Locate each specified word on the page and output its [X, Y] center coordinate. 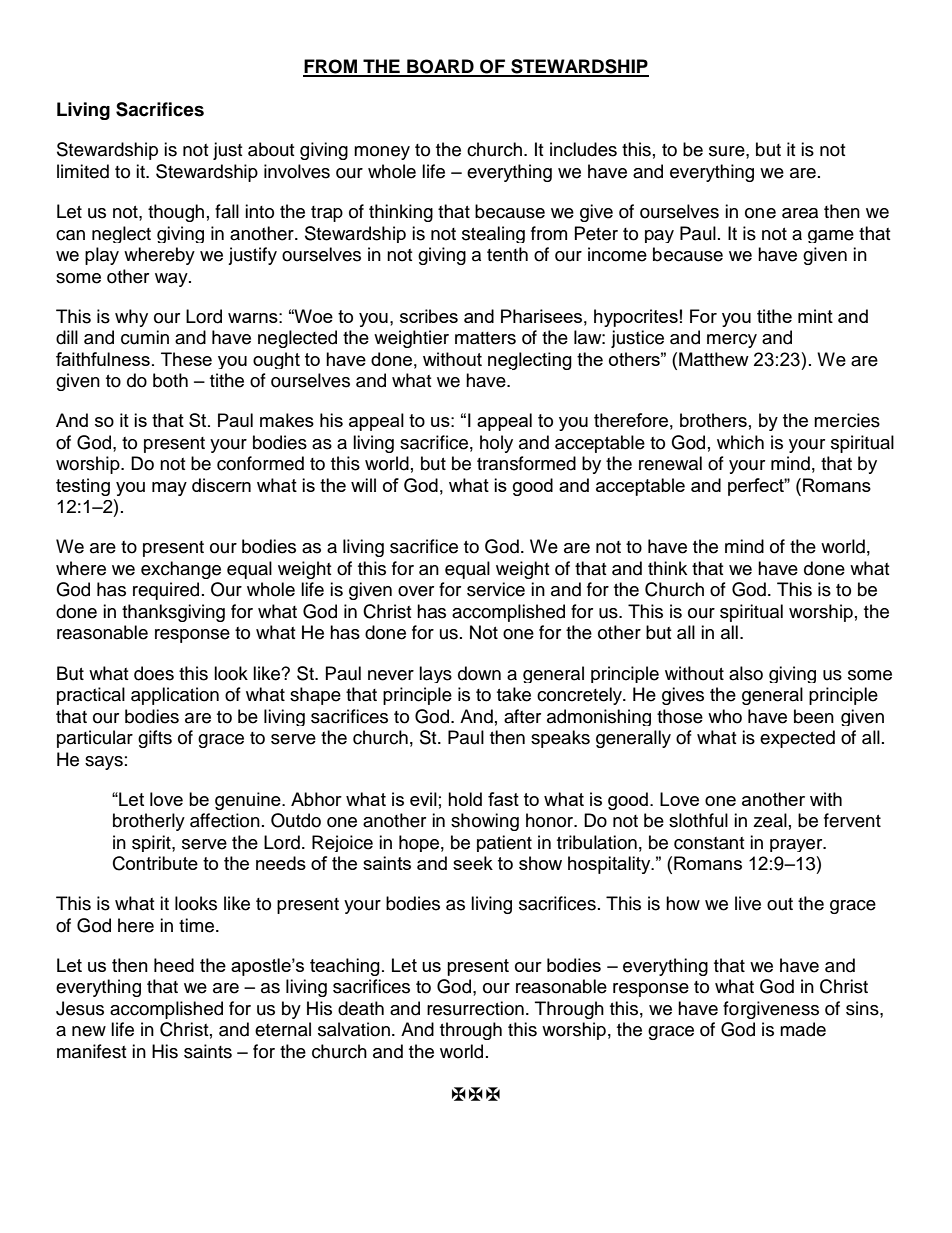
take [514, 694]
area [800, 213]
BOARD [440, 67]
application [175, 696]
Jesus [80, 1008]
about [271, 149]
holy [496, 444]
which [740, 442]
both [170, 380]
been [814, 716]
